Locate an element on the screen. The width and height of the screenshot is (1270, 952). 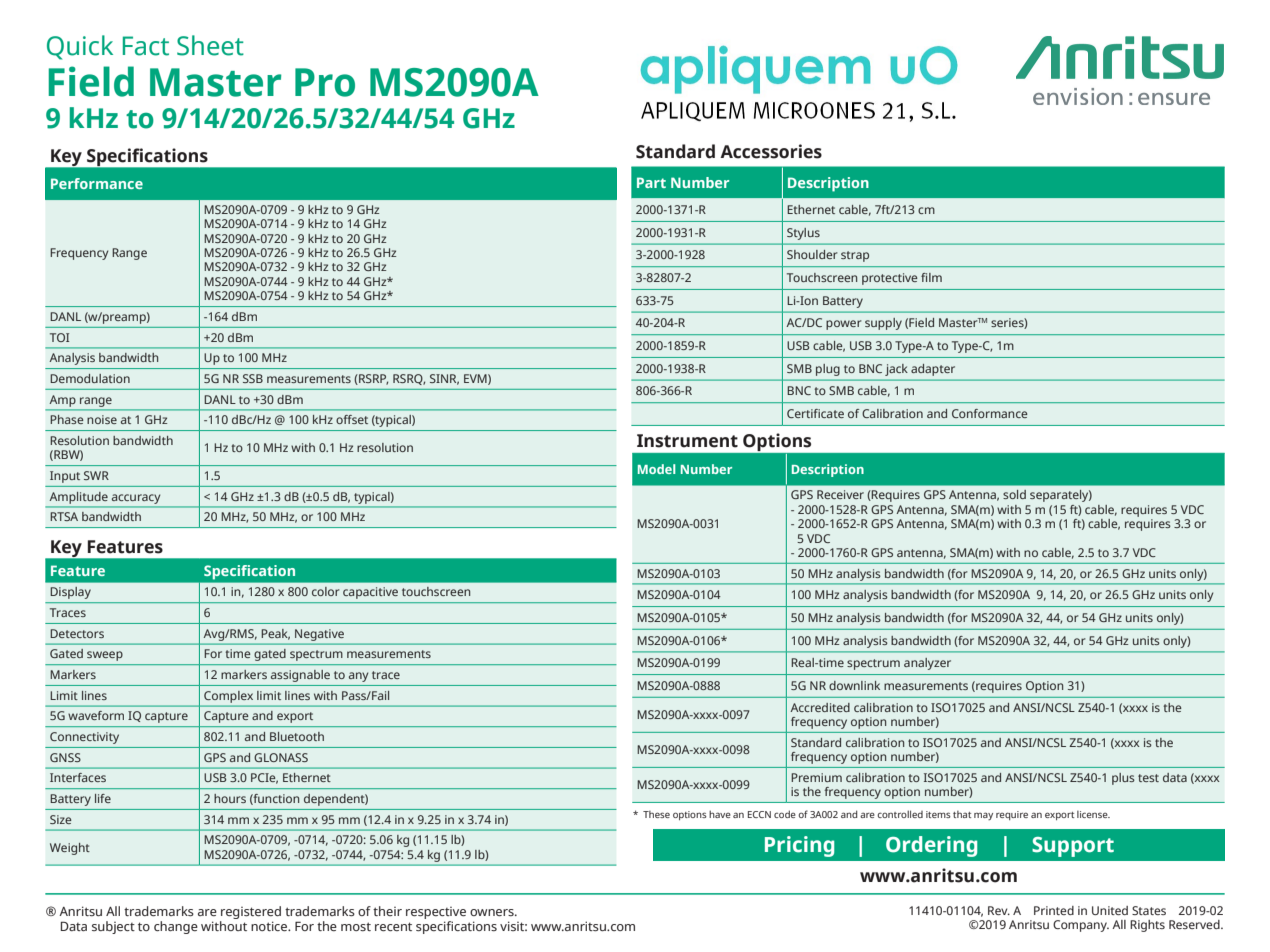
Shoulder is located at coordinates (812, 254).
